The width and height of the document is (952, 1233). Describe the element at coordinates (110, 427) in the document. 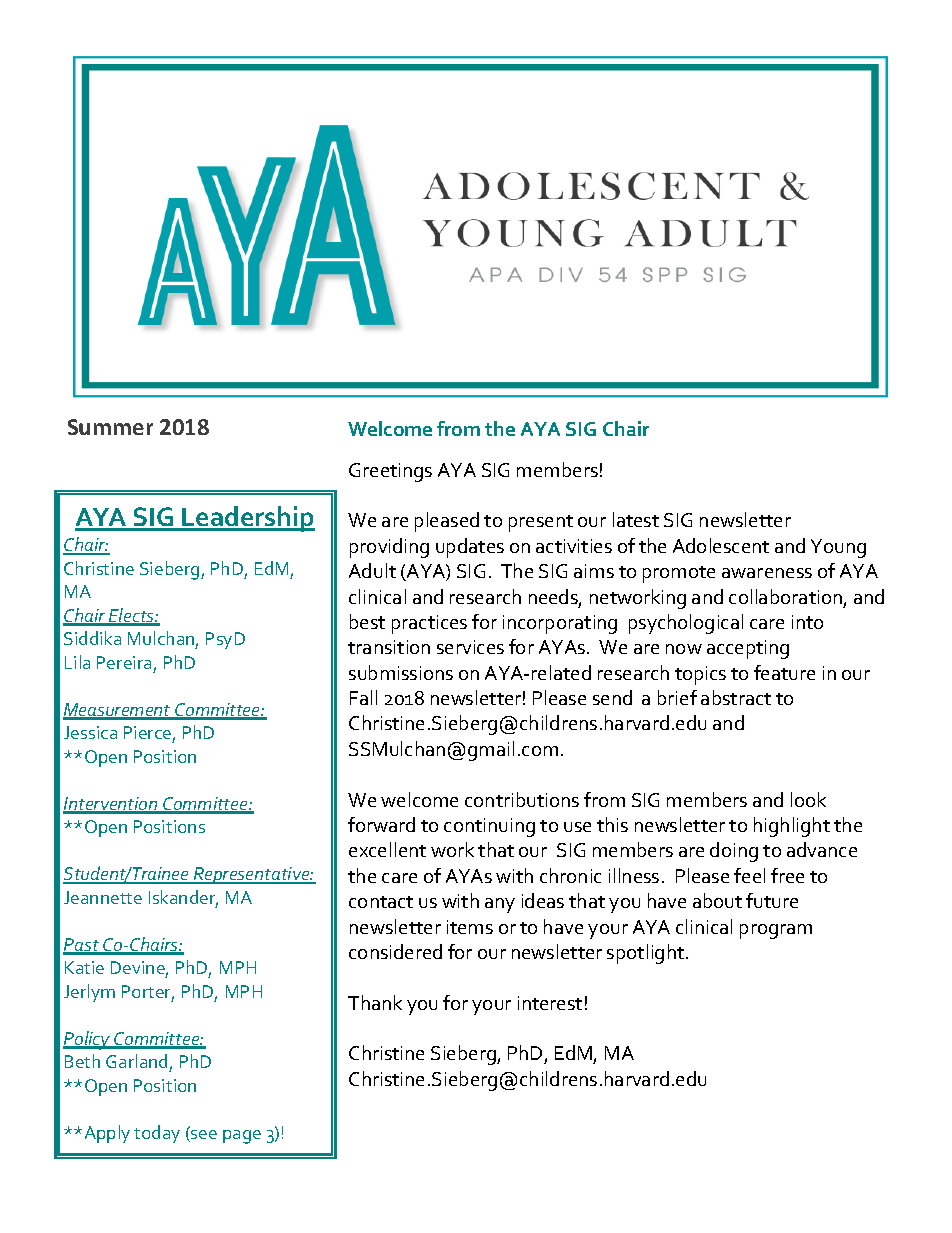

I see `Summer` at that location.
